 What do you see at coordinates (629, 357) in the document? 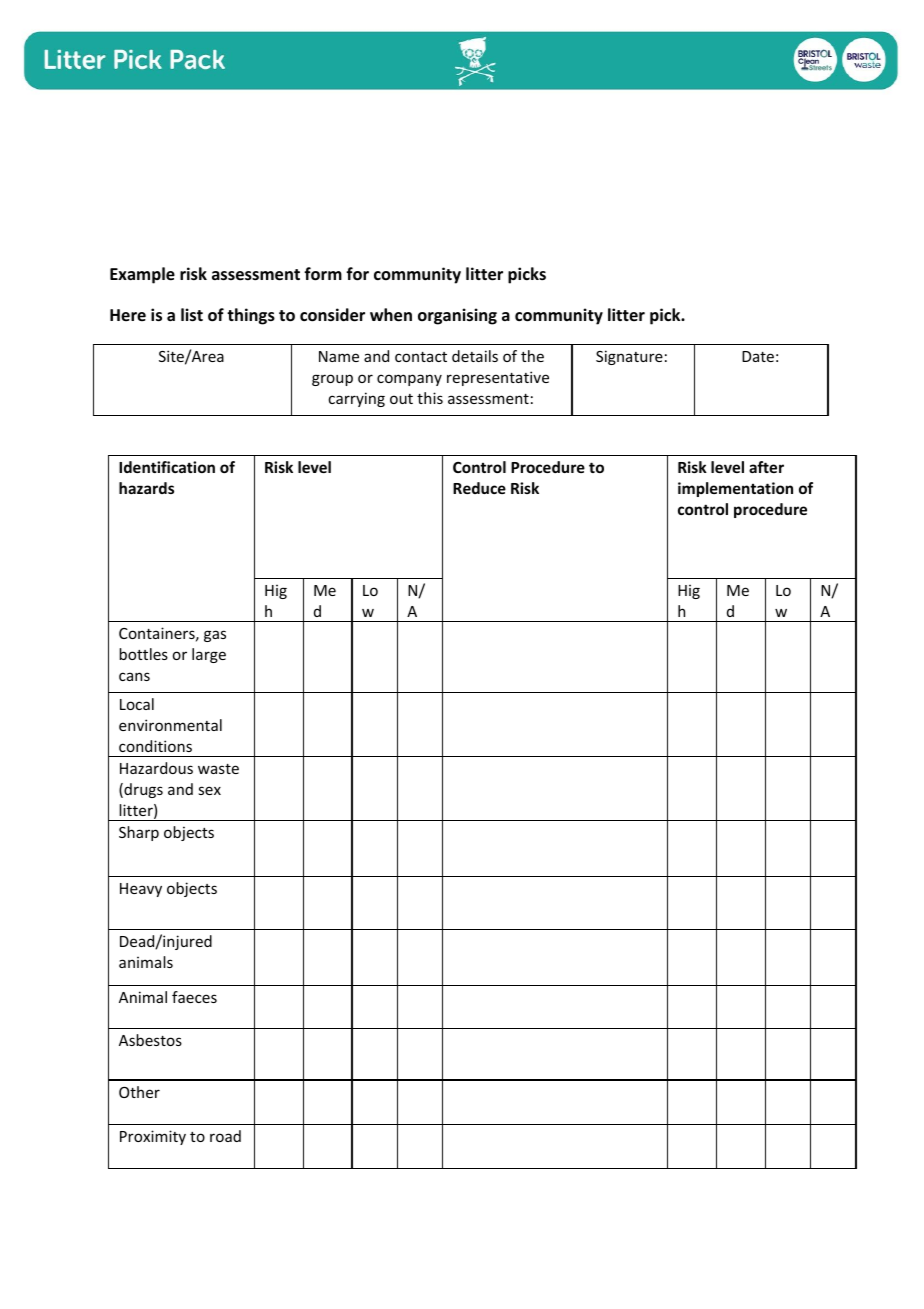
I see `Signature` at bounding box center [629, 357].
